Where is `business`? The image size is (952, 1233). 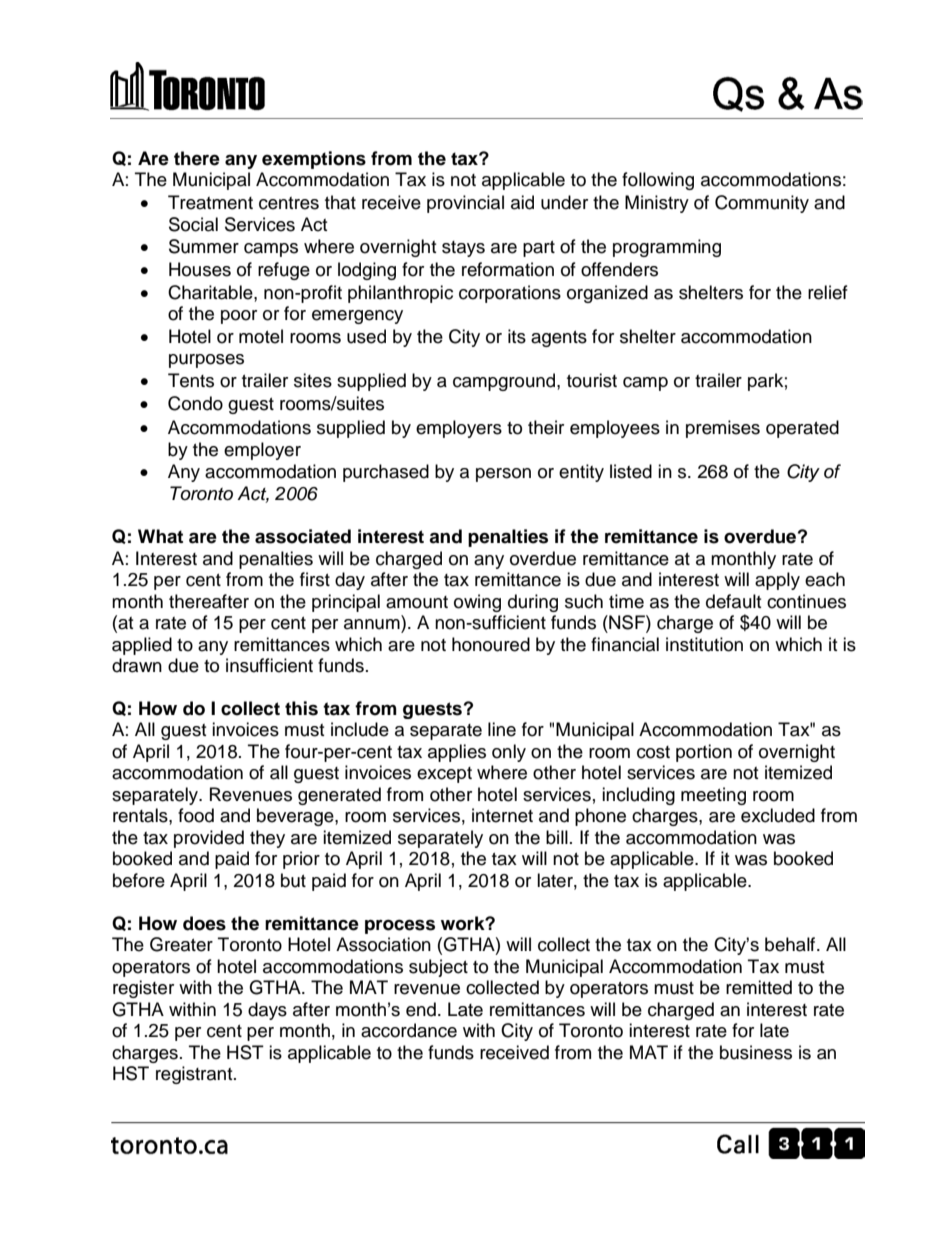 business is located at coordinates (756, 1052).
